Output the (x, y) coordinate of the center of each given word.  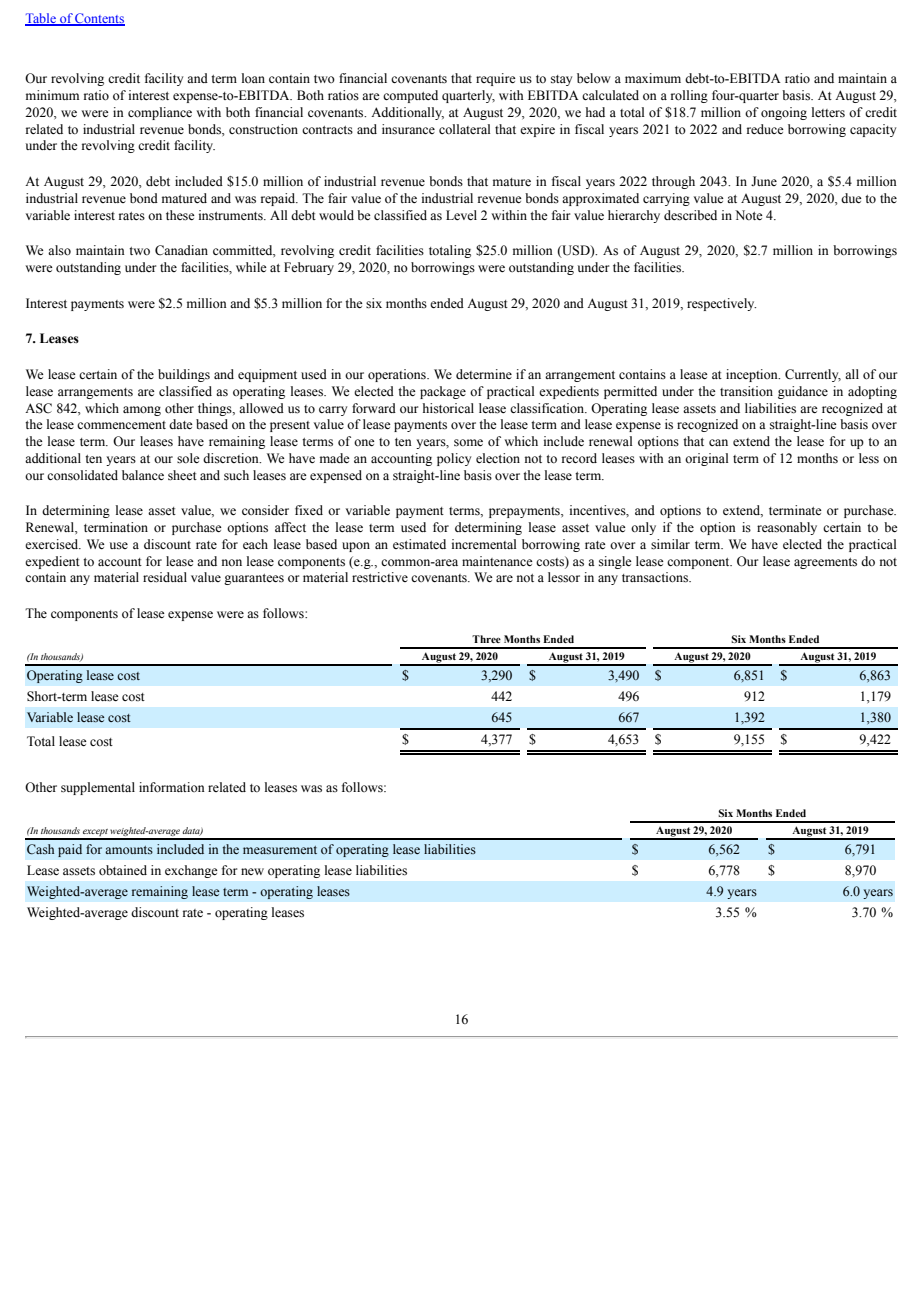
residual (165, 577)
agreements (825, 563)
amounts (129, 850)
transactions (656, 577)
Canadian (181, 250)
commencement (121, 425)
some (468, 443)
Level (461, 215)
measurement (280, 850)
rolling (689, 96)
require (496, 79)
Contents (99, 19)
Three (486, 639)
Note (749, 215)
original (706, 459)
